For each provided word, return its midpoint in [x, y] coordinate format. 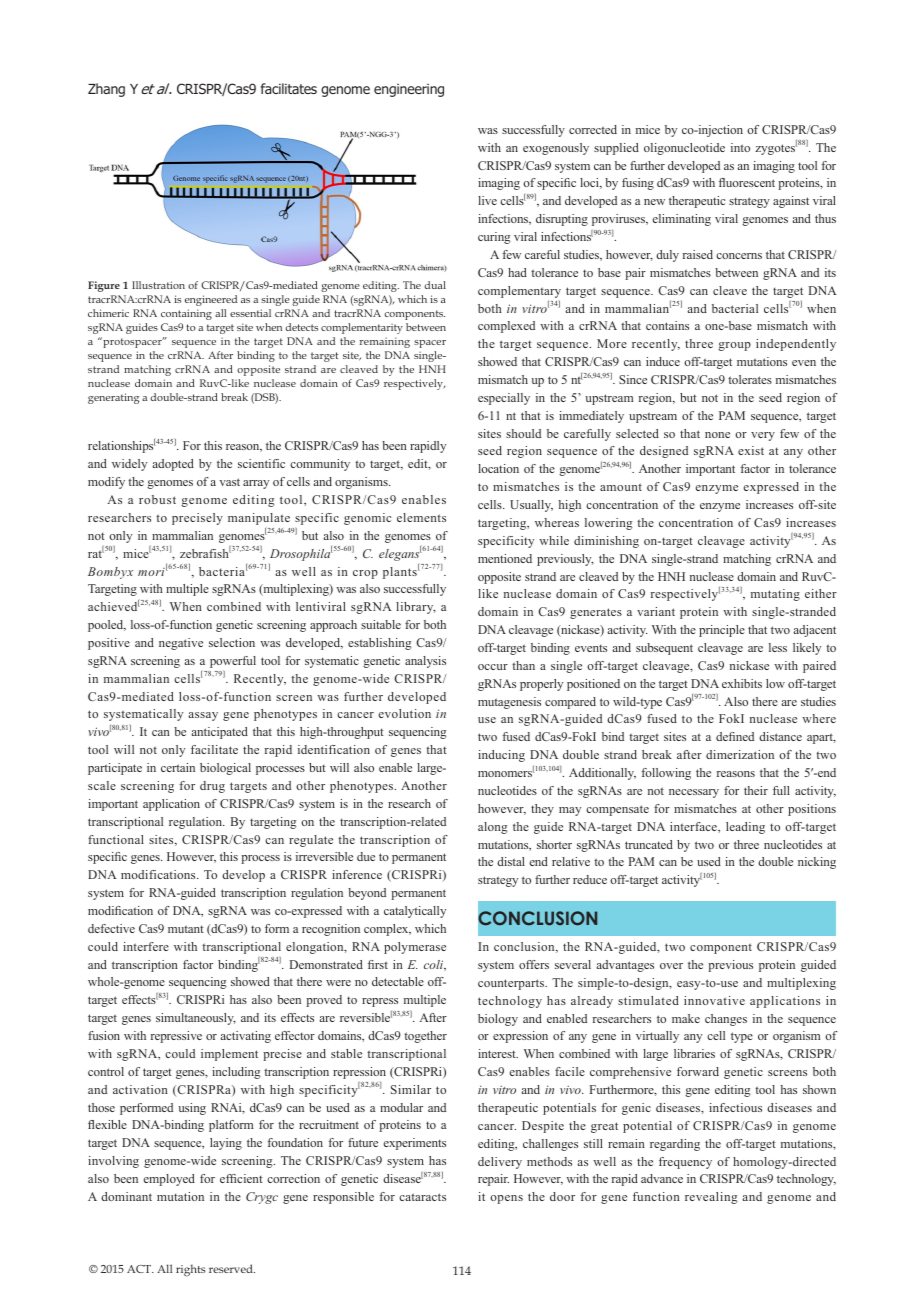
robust [157, 499]
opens [506, 1199]
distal [511, 861]
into [740, 147]
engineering [409, 90]
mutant [186, 929]
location [498, 468]
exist [751, 450]
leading [745, 828]
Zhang [106, 90]
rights [191, 1270]
